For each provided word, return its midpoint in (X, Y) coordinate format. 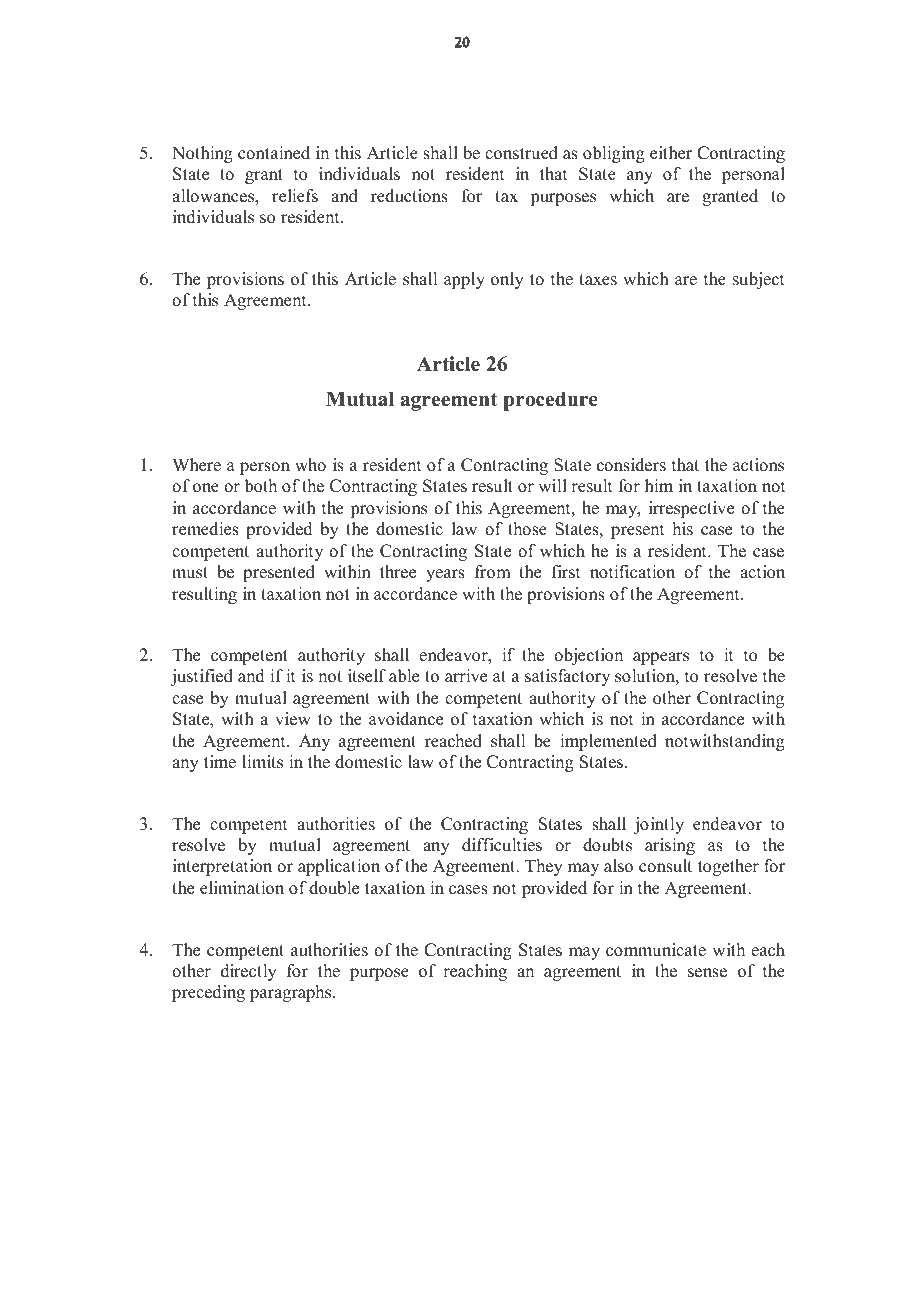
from (493, 572)
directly (249, 972)
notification (632, 572)
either (671, 153)
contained (274, 153)
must (190, 573)
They (544, 867)
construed (521, 153)
